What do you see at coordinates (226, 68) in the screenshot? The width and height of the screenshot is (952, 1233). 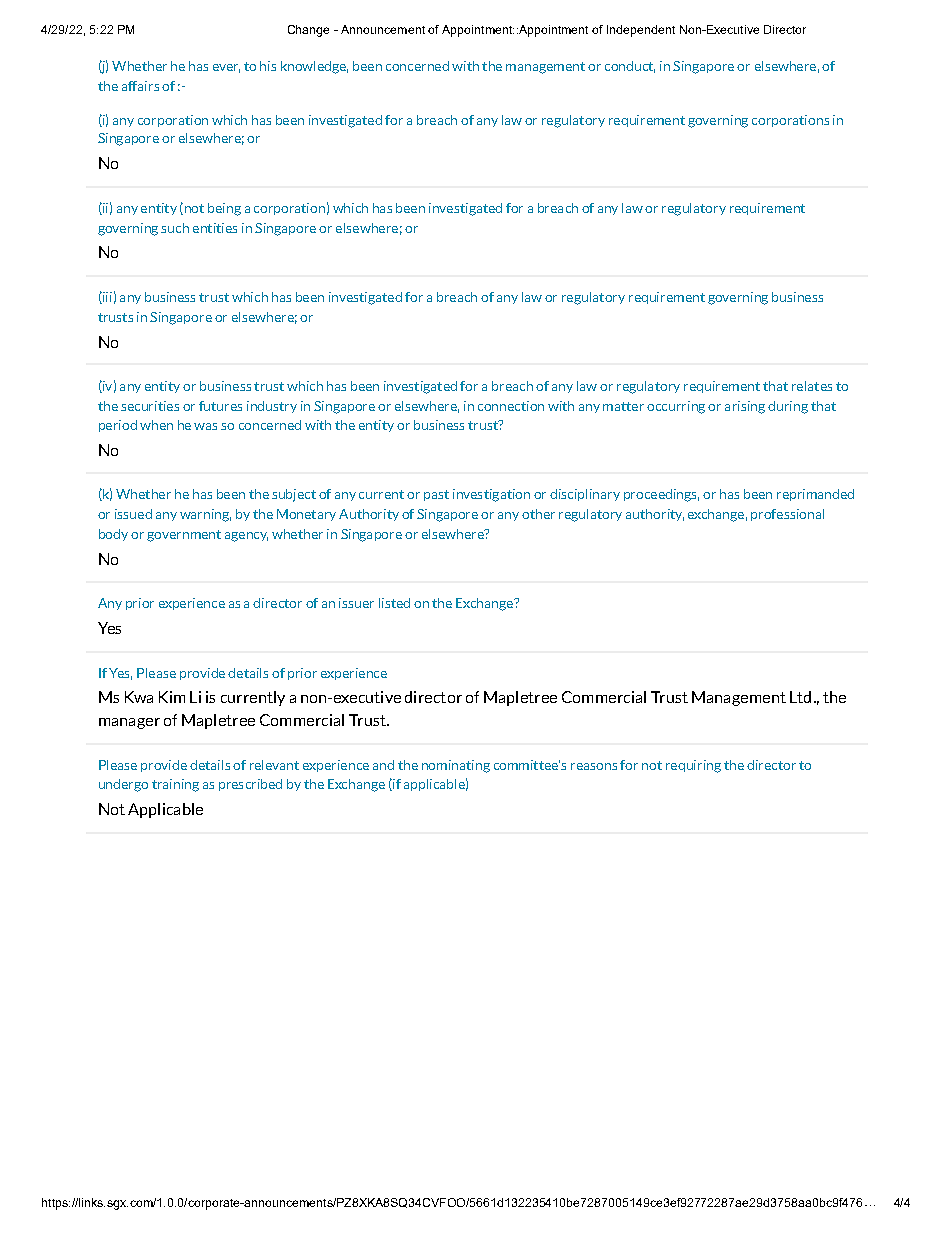 I see `ever` at bounding box center [226, 68].
